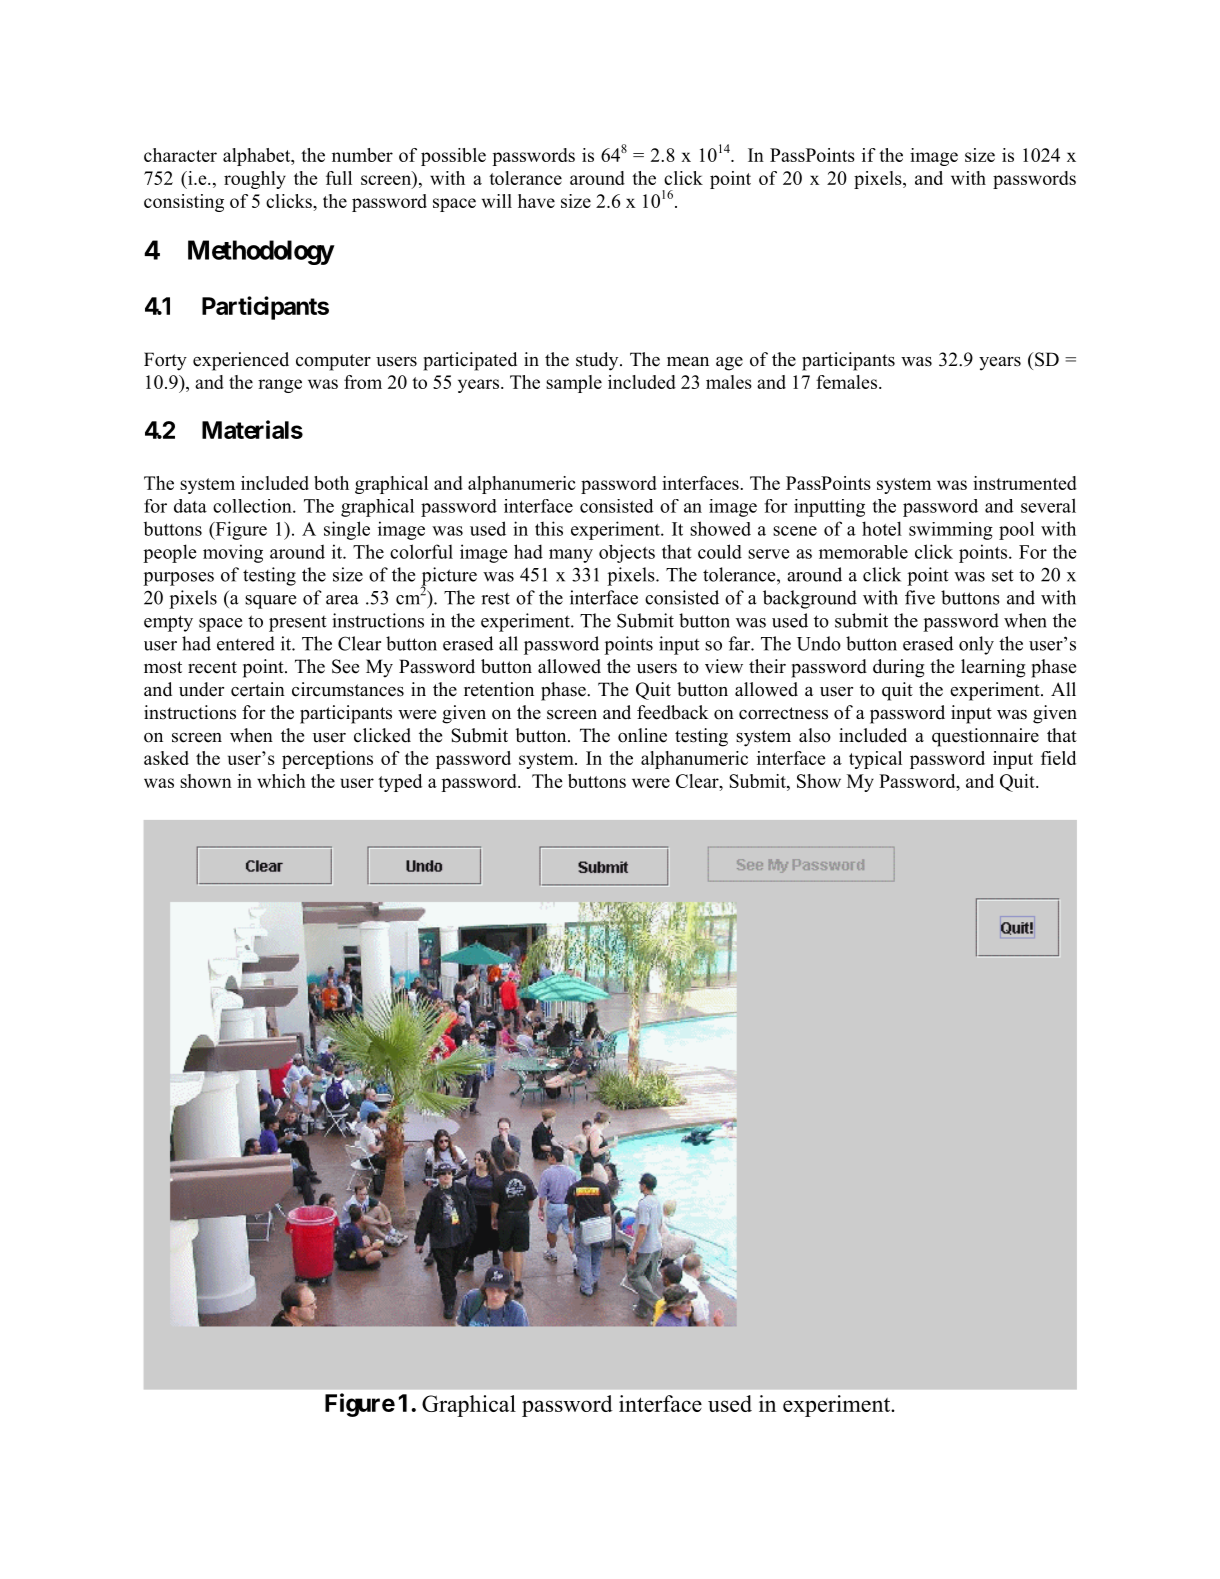 The image size is (1220, 1579). I want to click on roughly, so click(255, 180).
